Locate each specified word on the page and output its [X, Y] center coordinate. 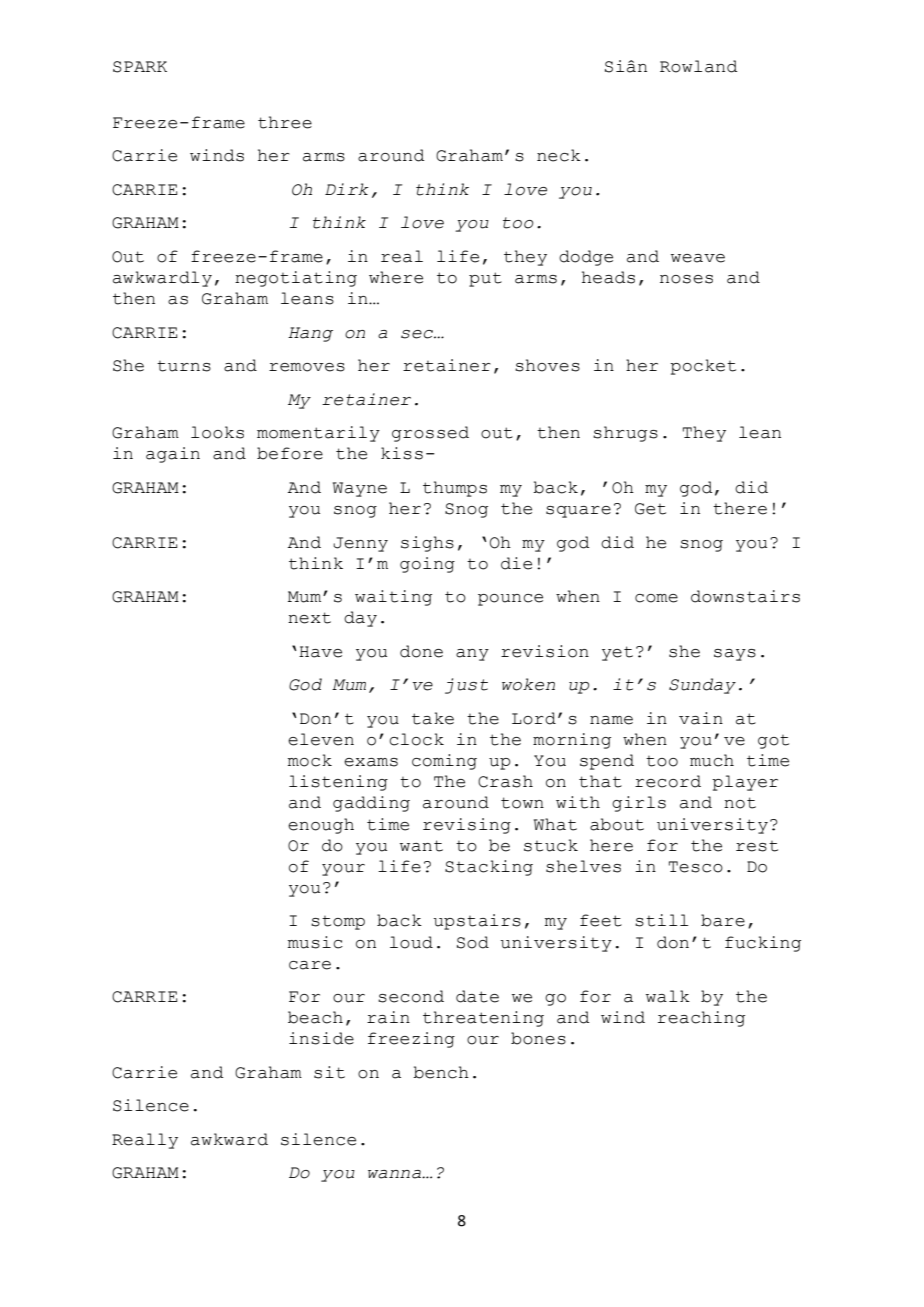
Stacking [489, 868]
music [315, 942]
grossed [430, 434]
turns [184, 366]
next [309, 618]
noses [686, 279]
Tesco [696, 867]
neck [559, 155]
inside [321, 1038]
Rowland [698, 66]
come [656, 598]
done [421, 651]
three [285, 122]
